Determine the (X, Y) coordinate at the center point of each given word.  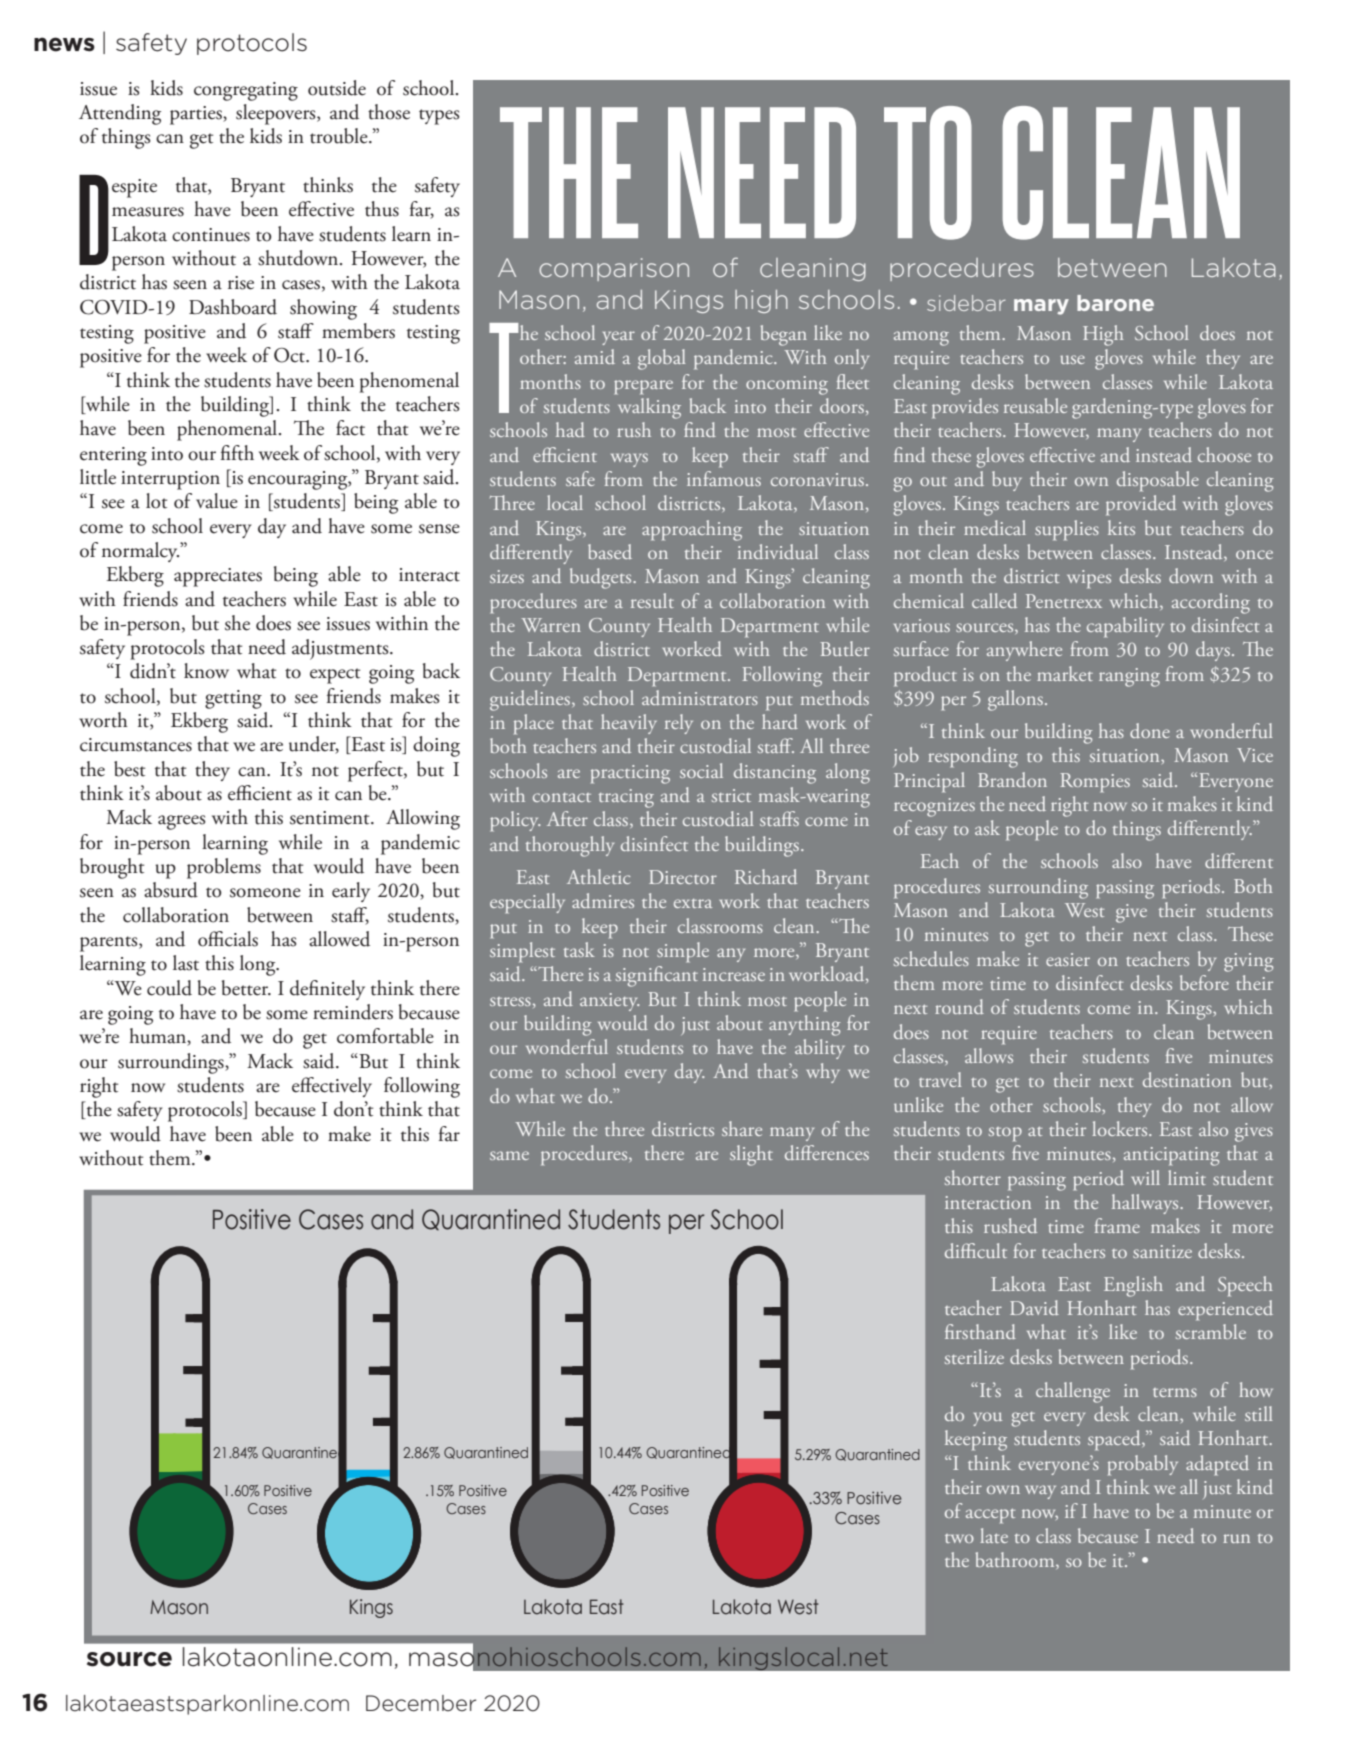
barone (1115, 303)
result (652, 600)
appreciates (218, 577)
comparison (614, 269)
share (742, 1128)
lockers (1121, 1128)
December (421, 1703)
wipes (1089, 579)
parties (197, 115)
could (169, 988)
